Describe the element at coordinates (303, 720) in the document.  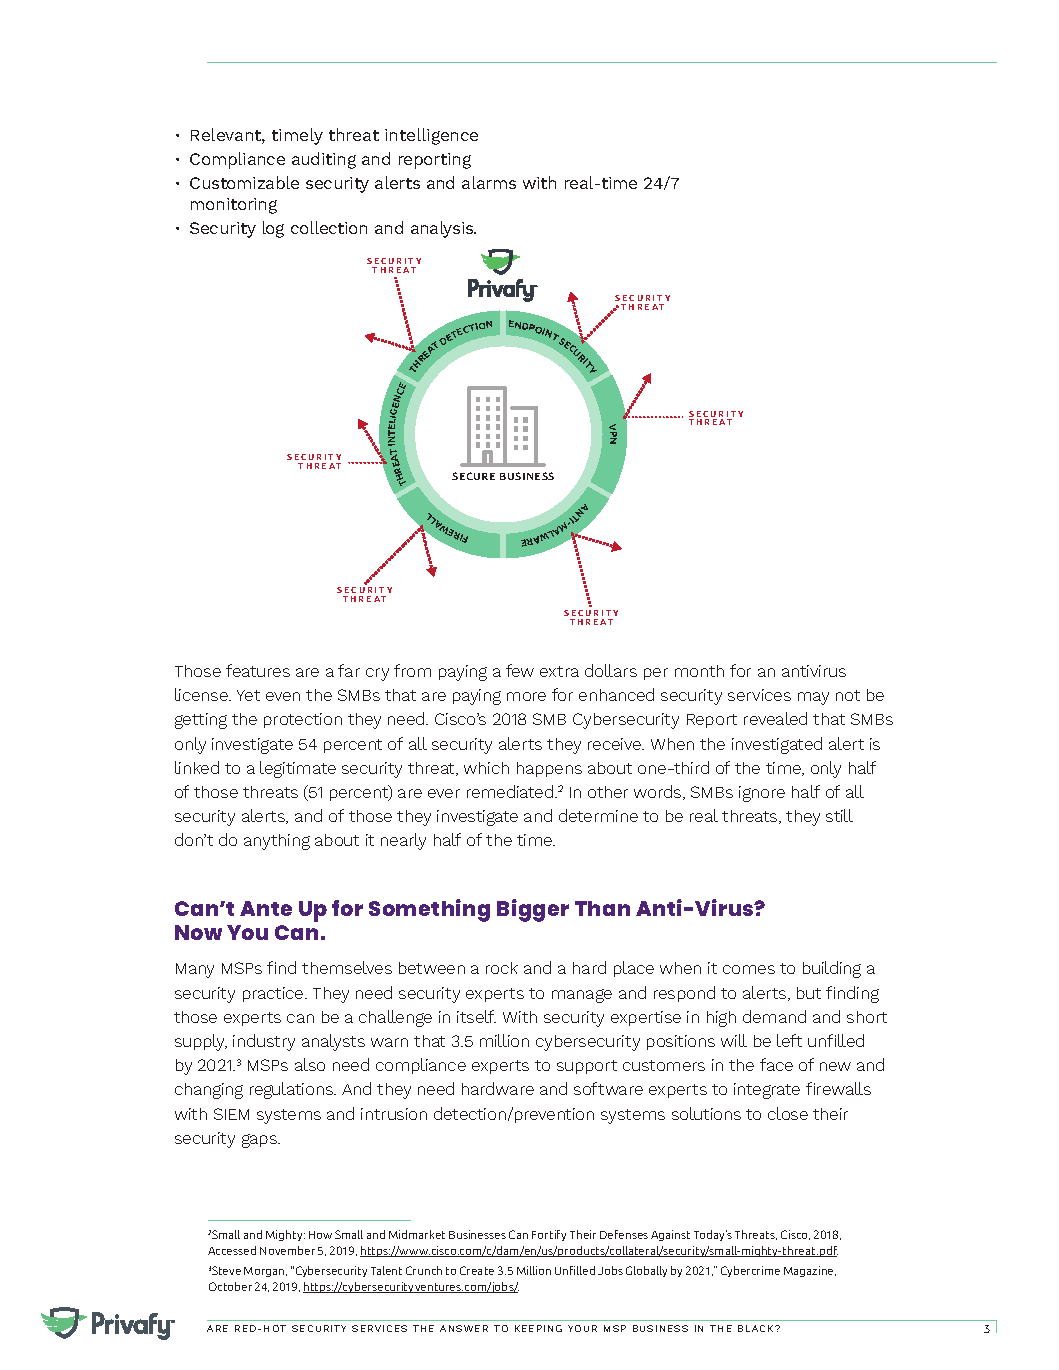
I see `protection` at that location.
